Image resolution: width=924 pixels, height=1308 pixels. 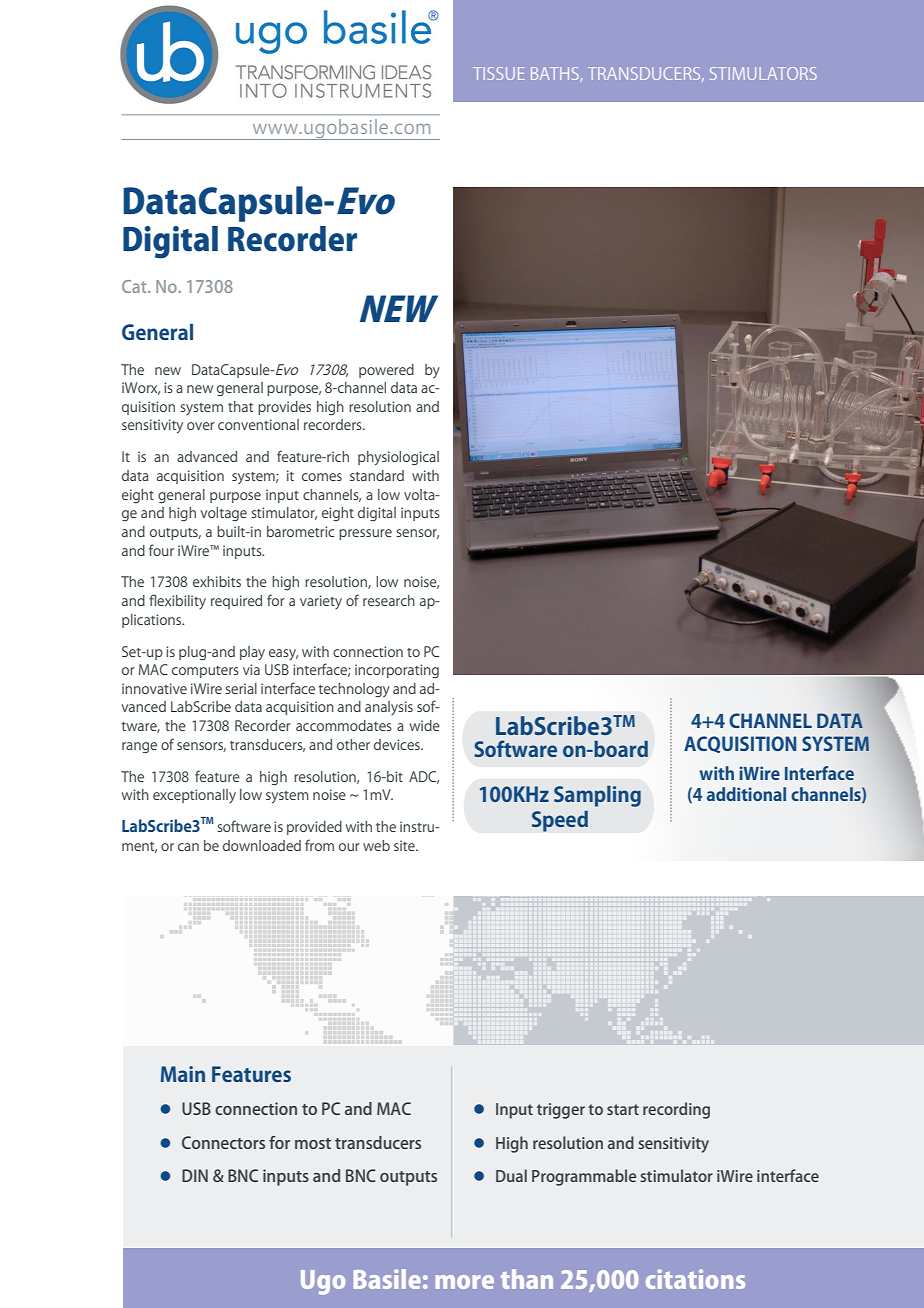 What do you see at coordinates (389, 600) in the screenshot?
I see `research` at bounding box center [389, 600].
